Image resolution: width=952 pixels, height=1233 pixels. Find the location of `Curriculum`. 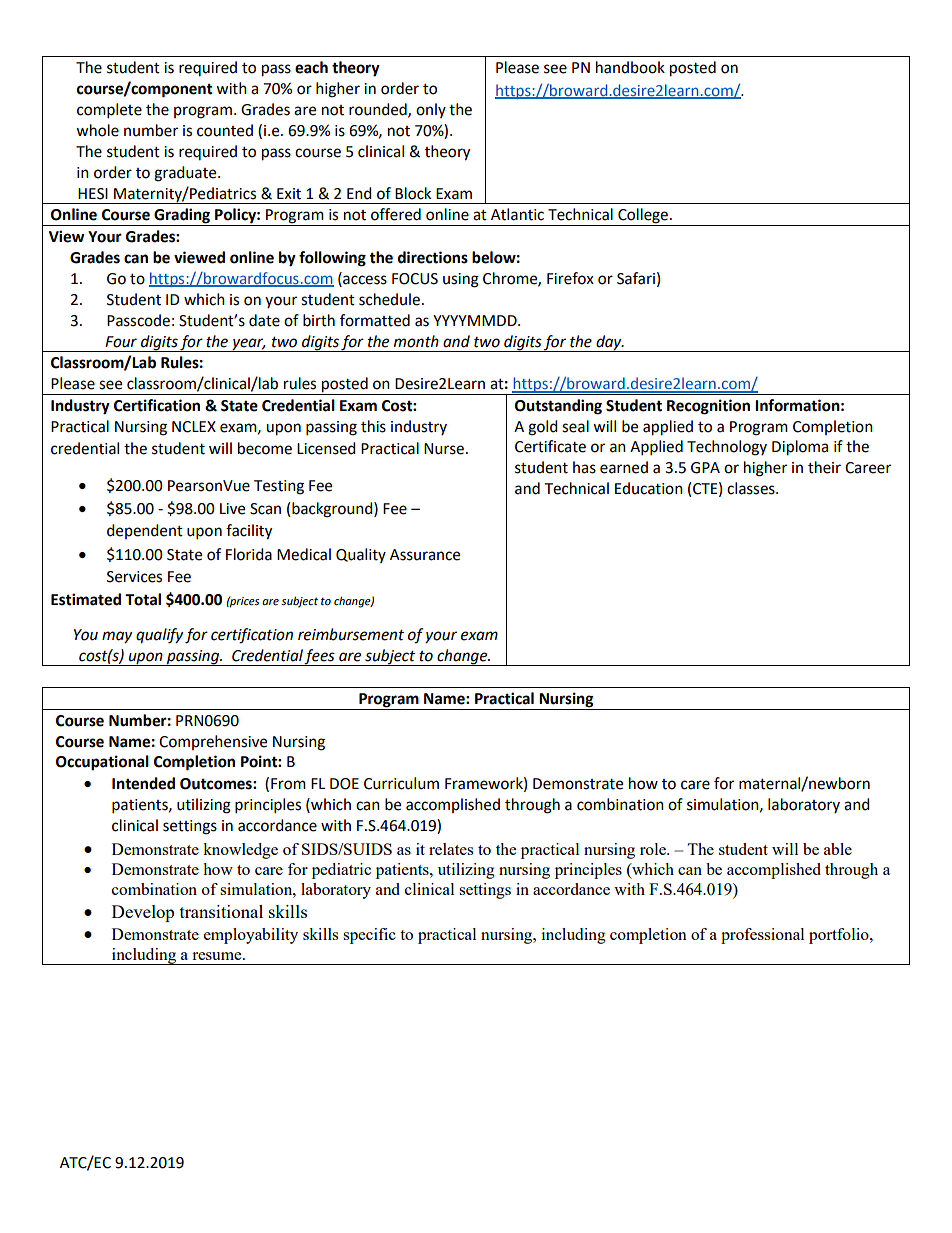

Curriculum is located at coordinates (401, 783).
